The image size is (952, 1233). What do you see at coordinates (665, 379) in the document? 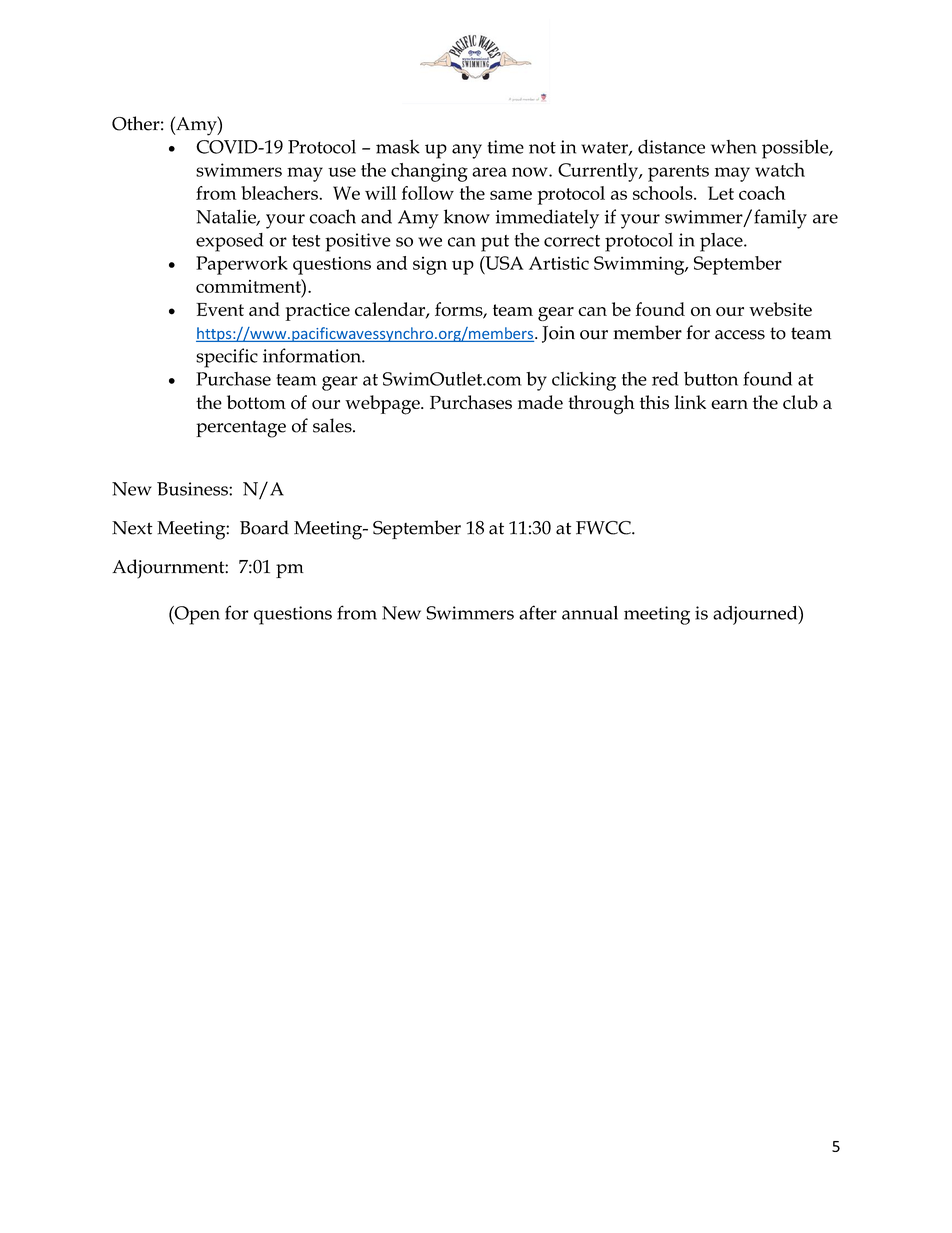
I see `red` at bounding box center [665, 379].
